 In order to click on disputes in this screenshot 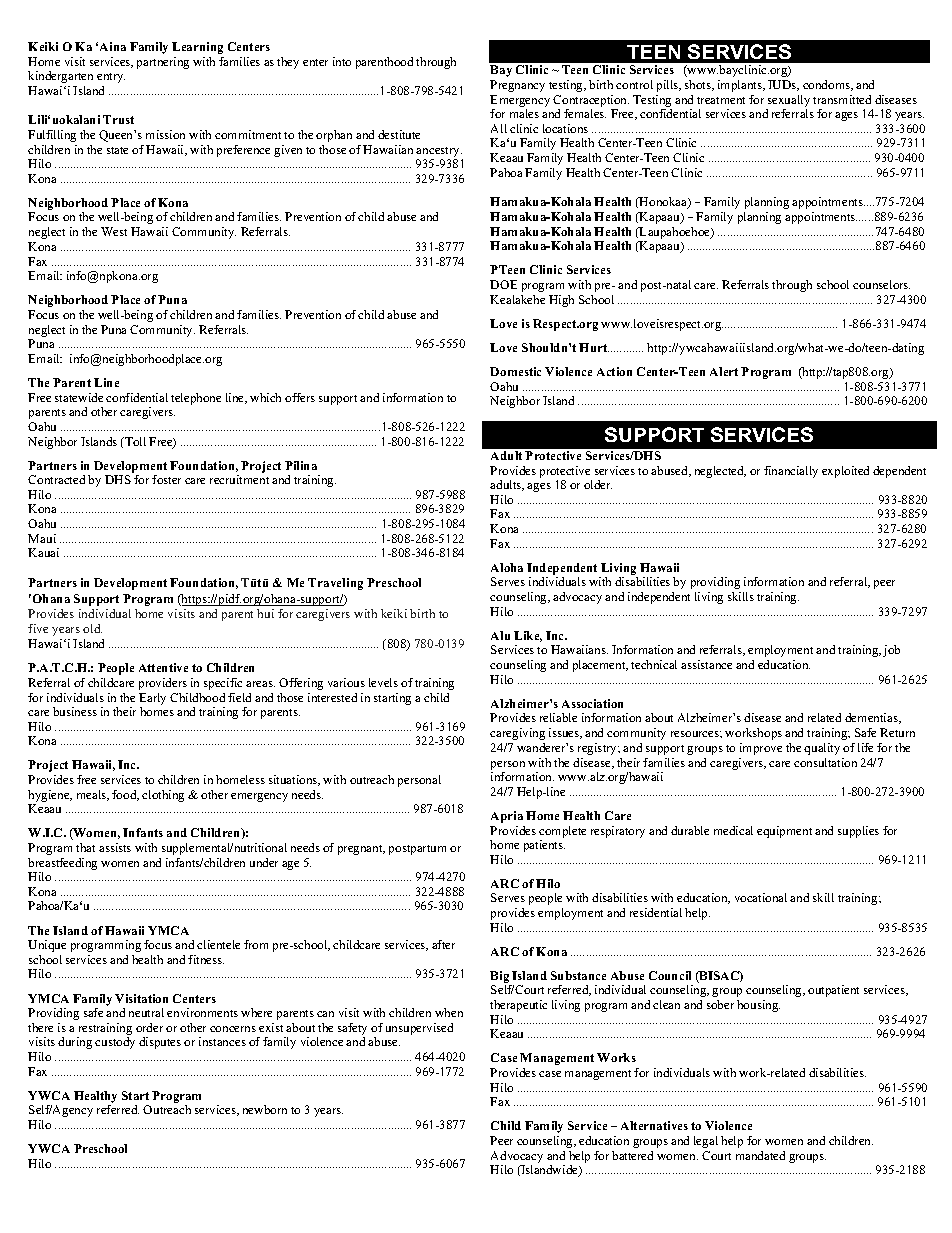, I will do `click(160, 1043)`.
